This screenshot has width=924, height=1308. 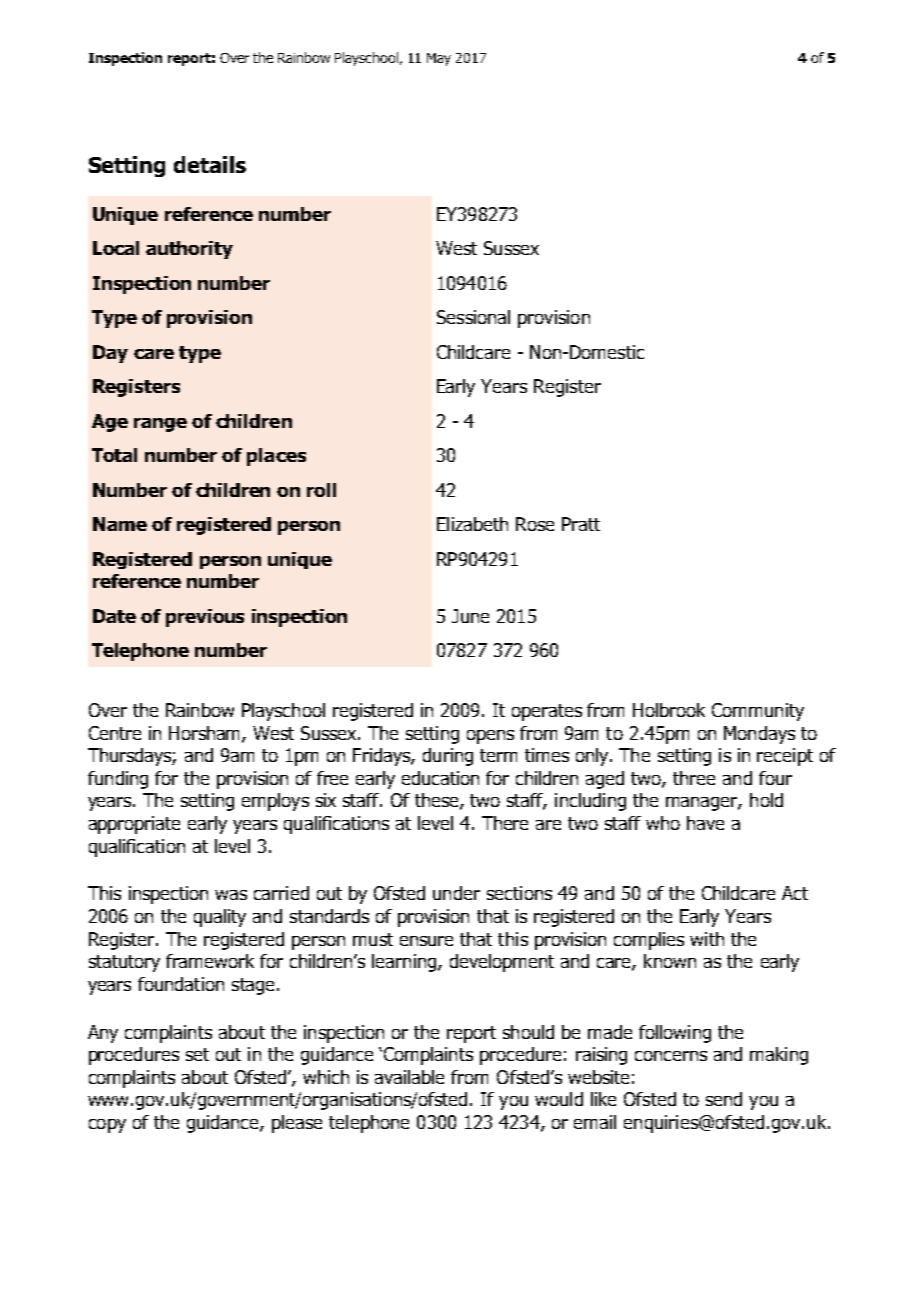 What do you see at coordinates (705, 823) in the screenshot?
I see `have` at bounding box center [705, 823].
